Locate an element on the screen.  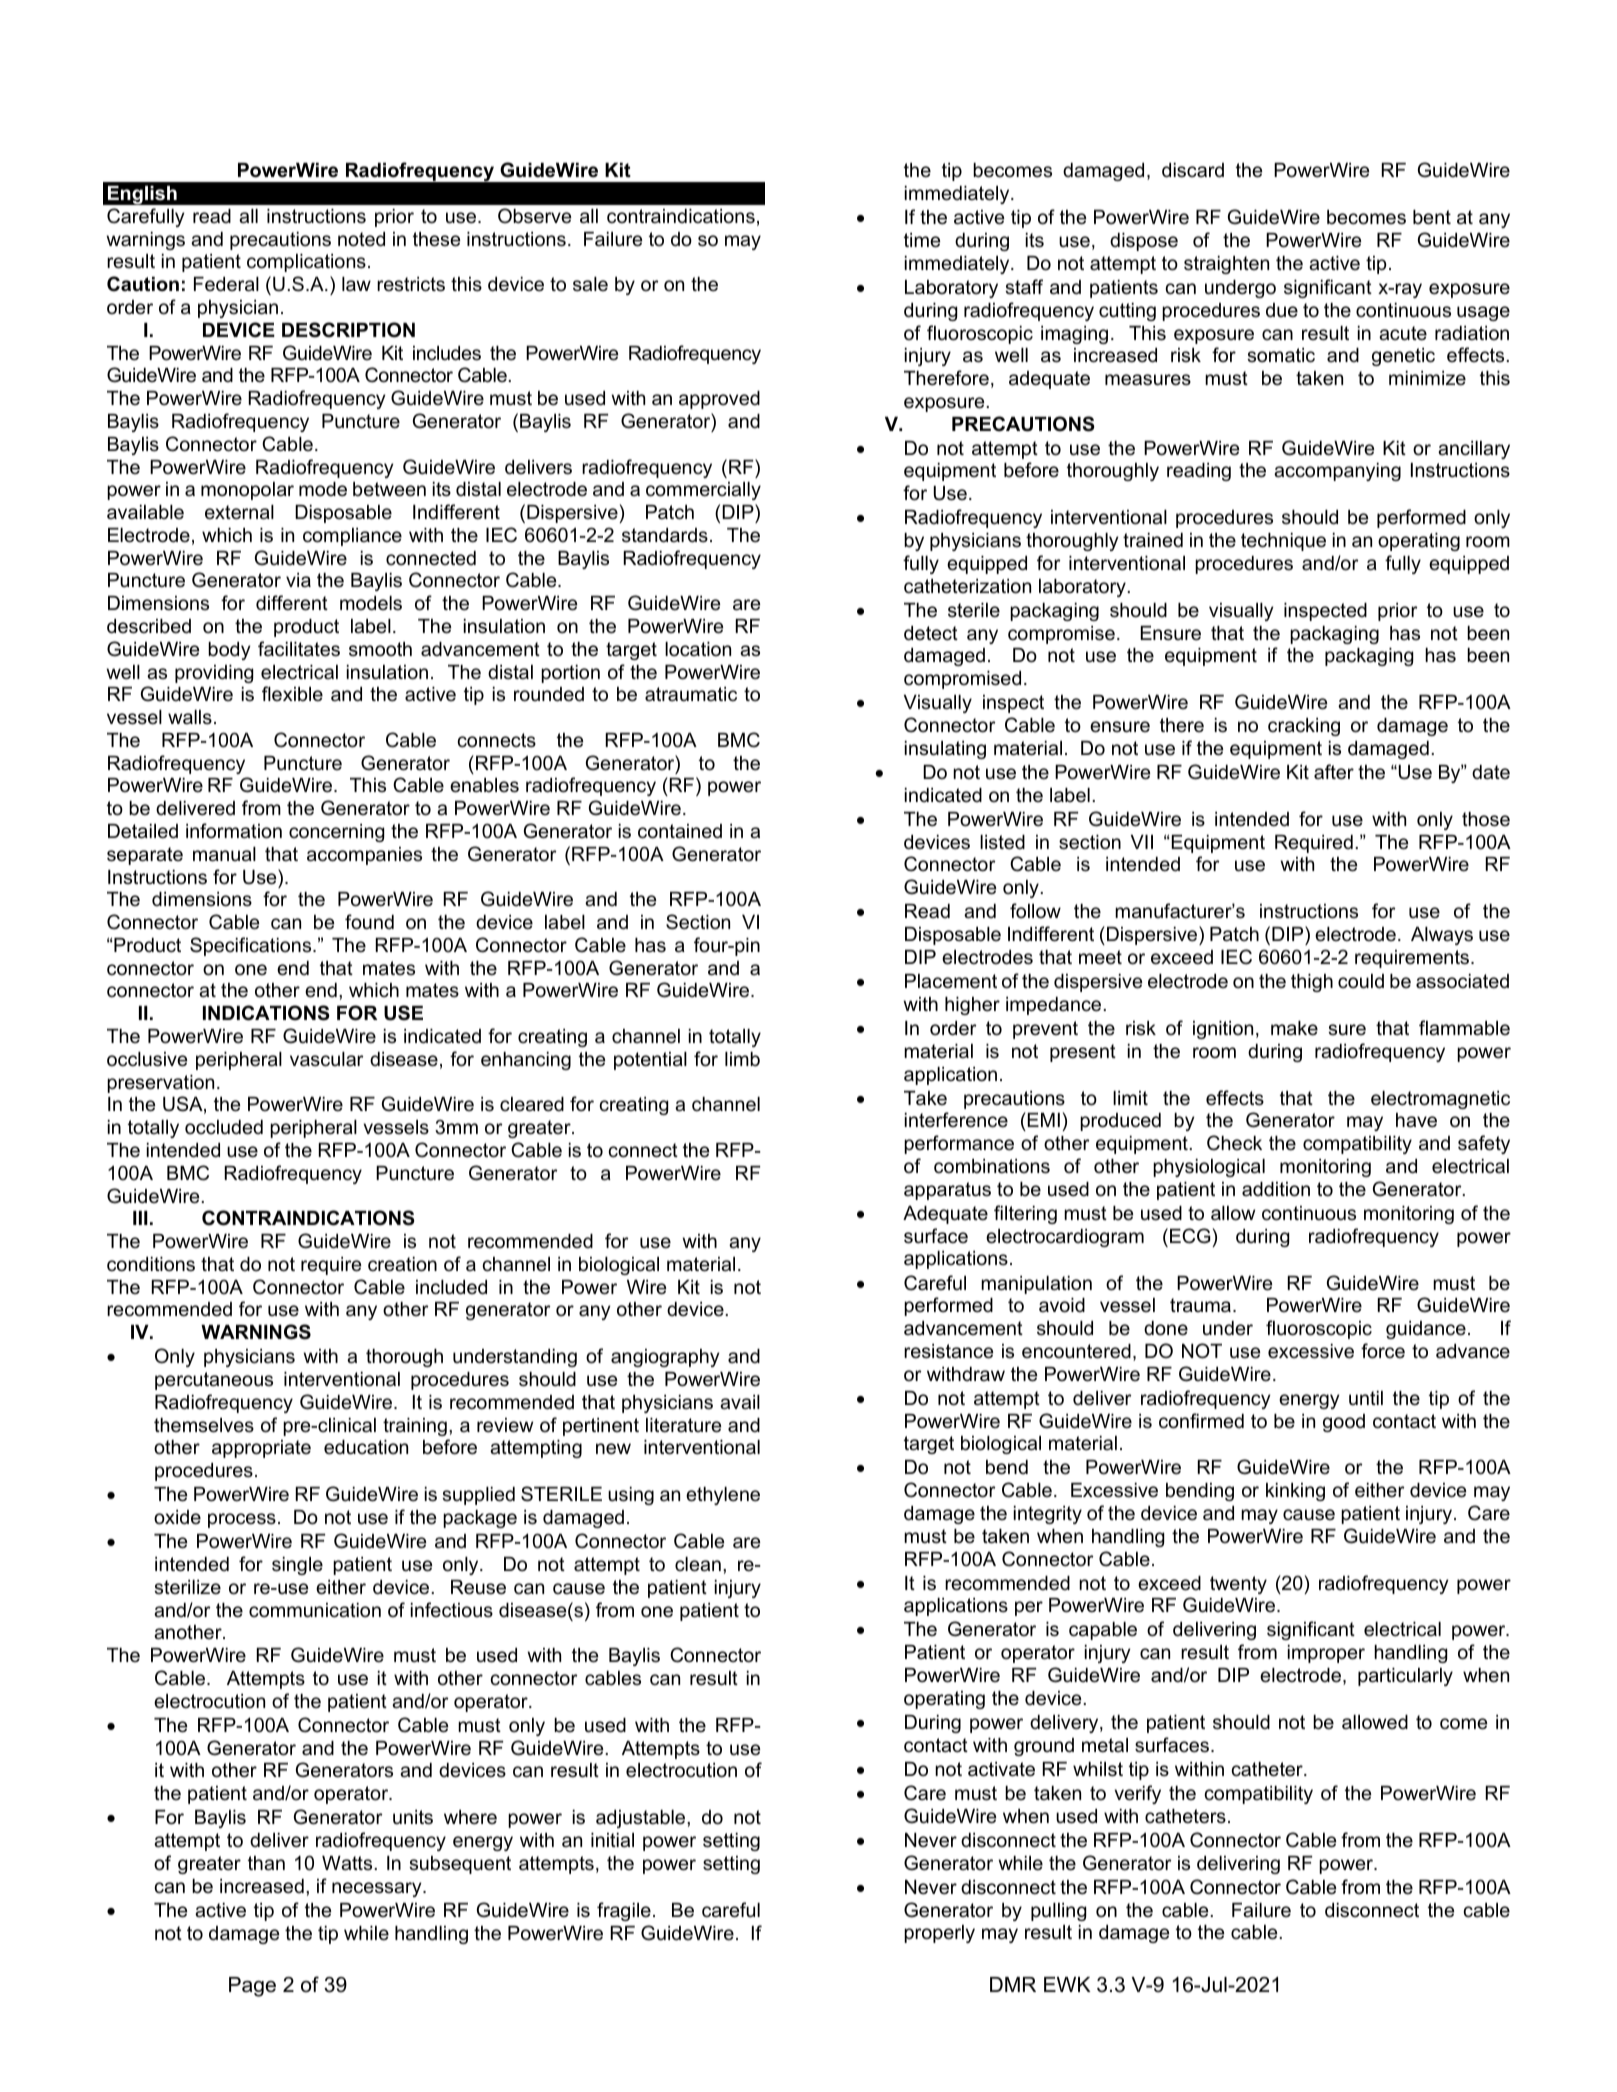
complications is located at coordinates (306, 263).
